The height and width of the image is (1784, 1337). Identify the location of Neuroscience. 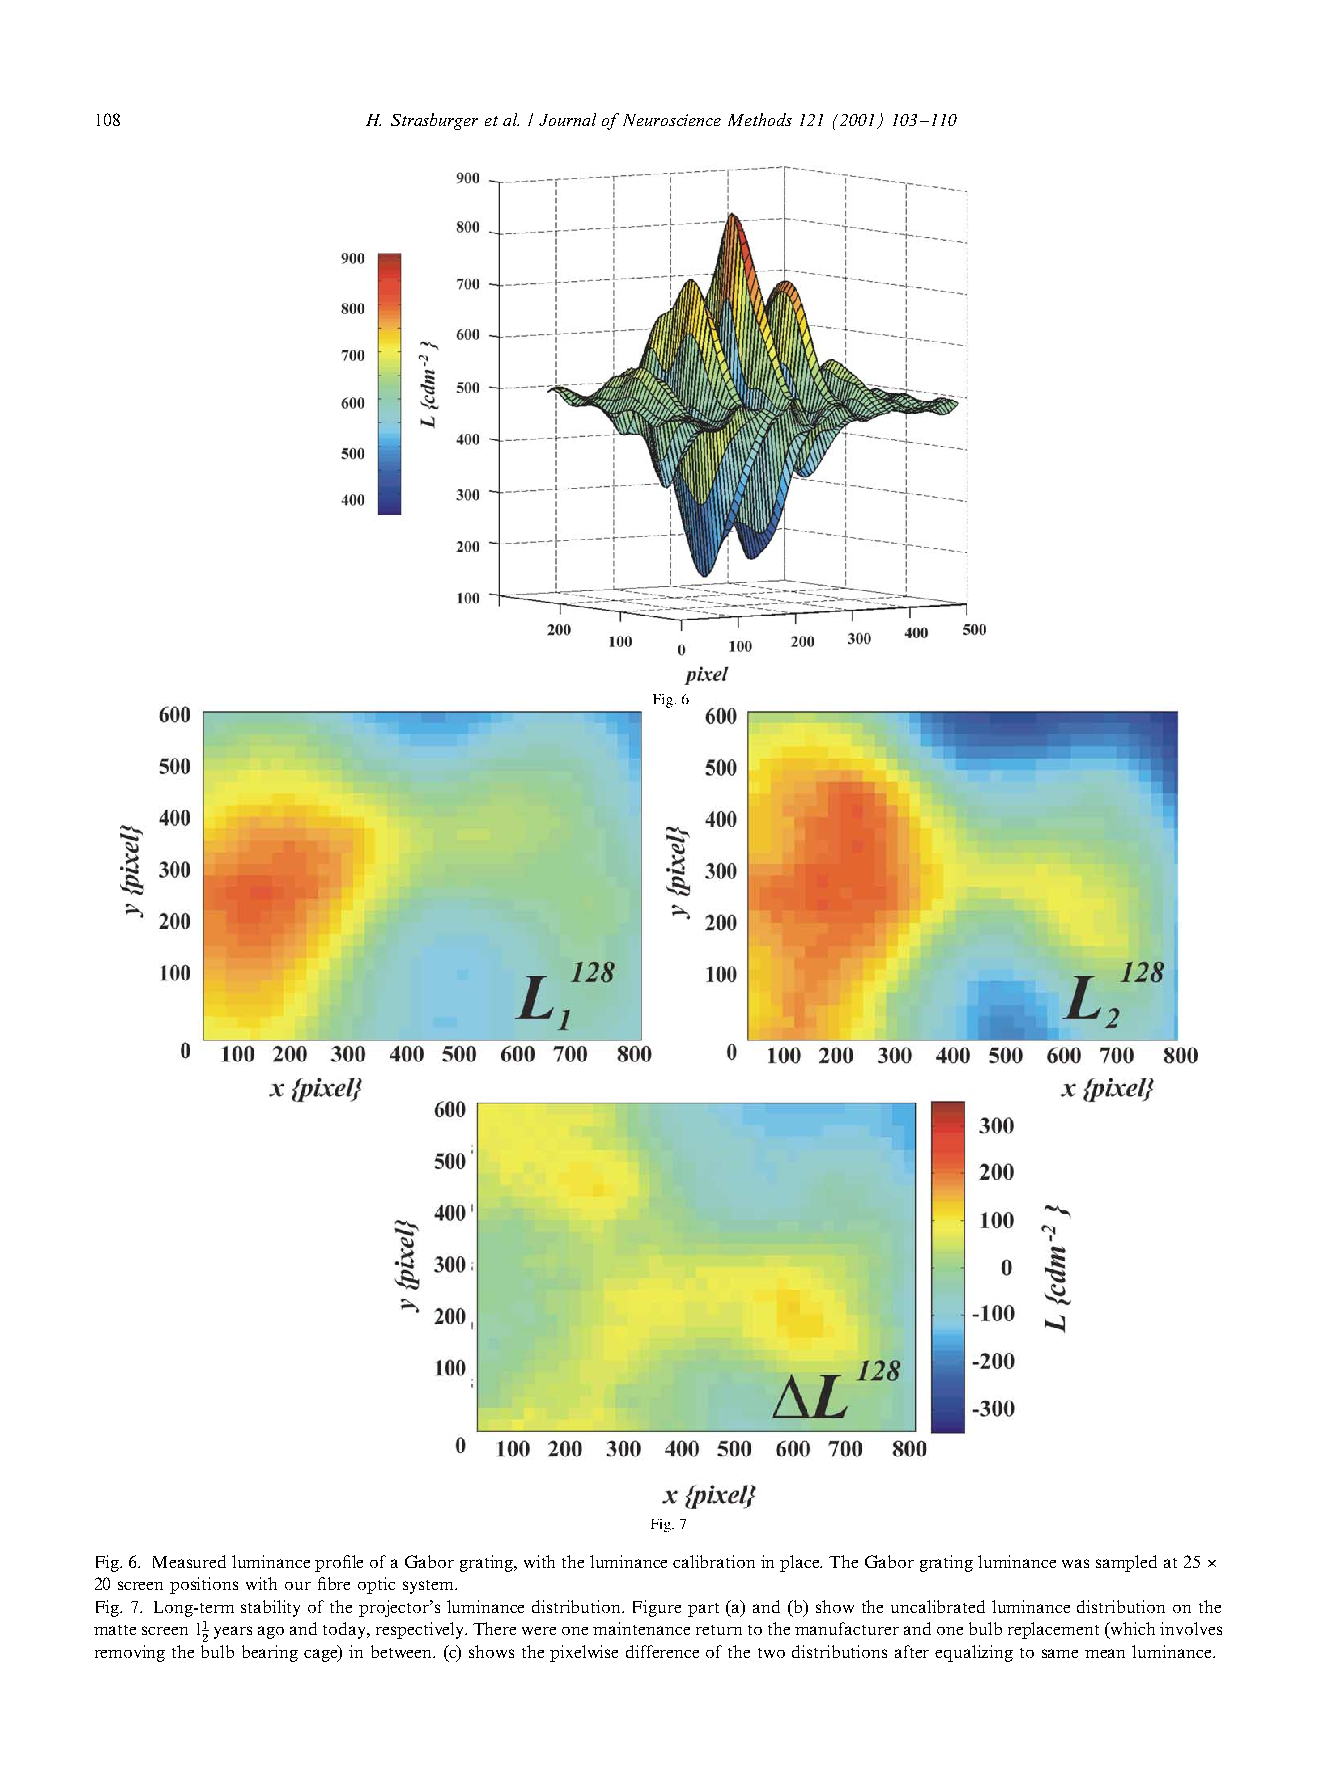
(672, 120).
